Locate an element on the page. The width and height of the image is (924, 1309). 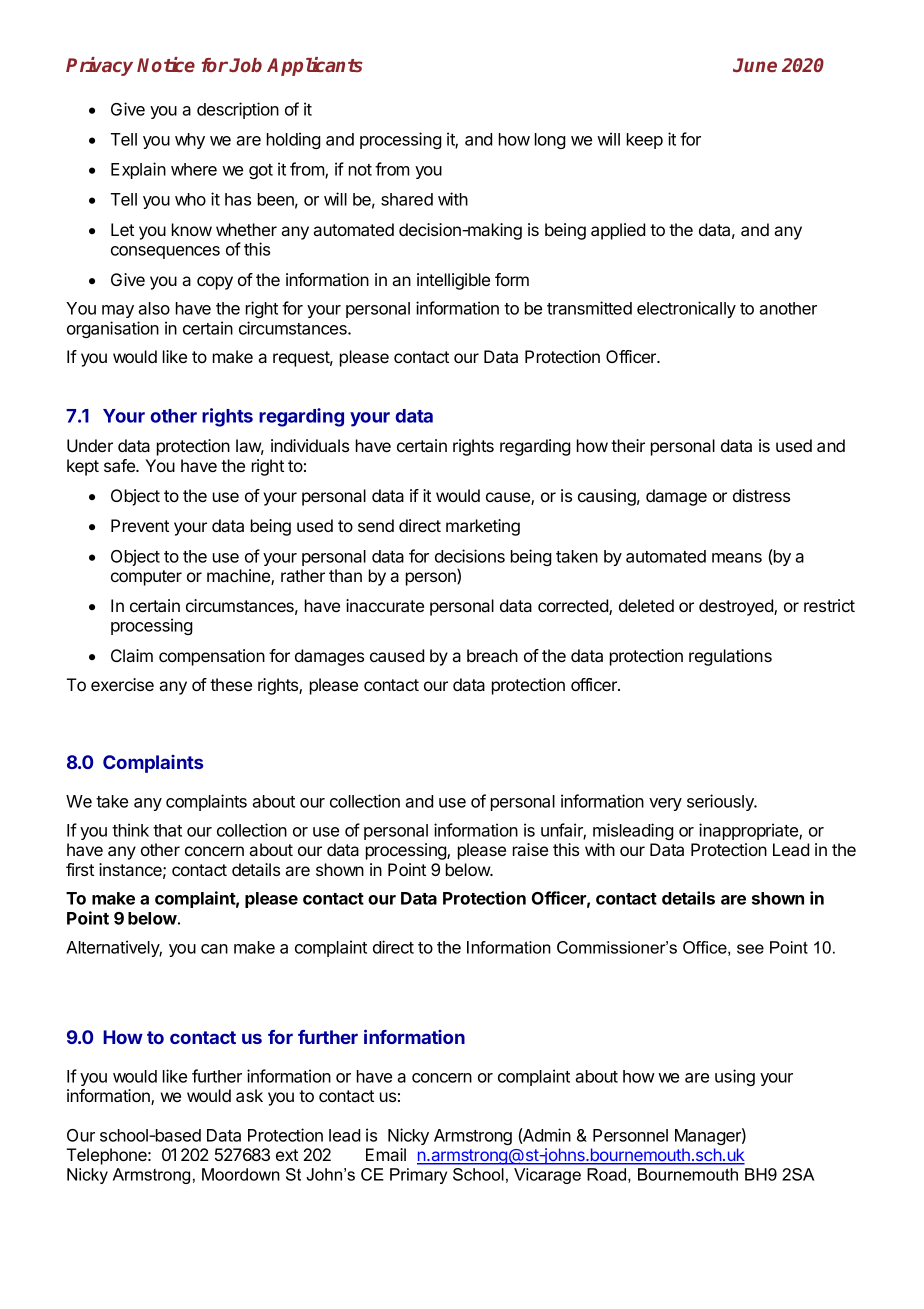
electronically is located at coordinates (686, 309).
